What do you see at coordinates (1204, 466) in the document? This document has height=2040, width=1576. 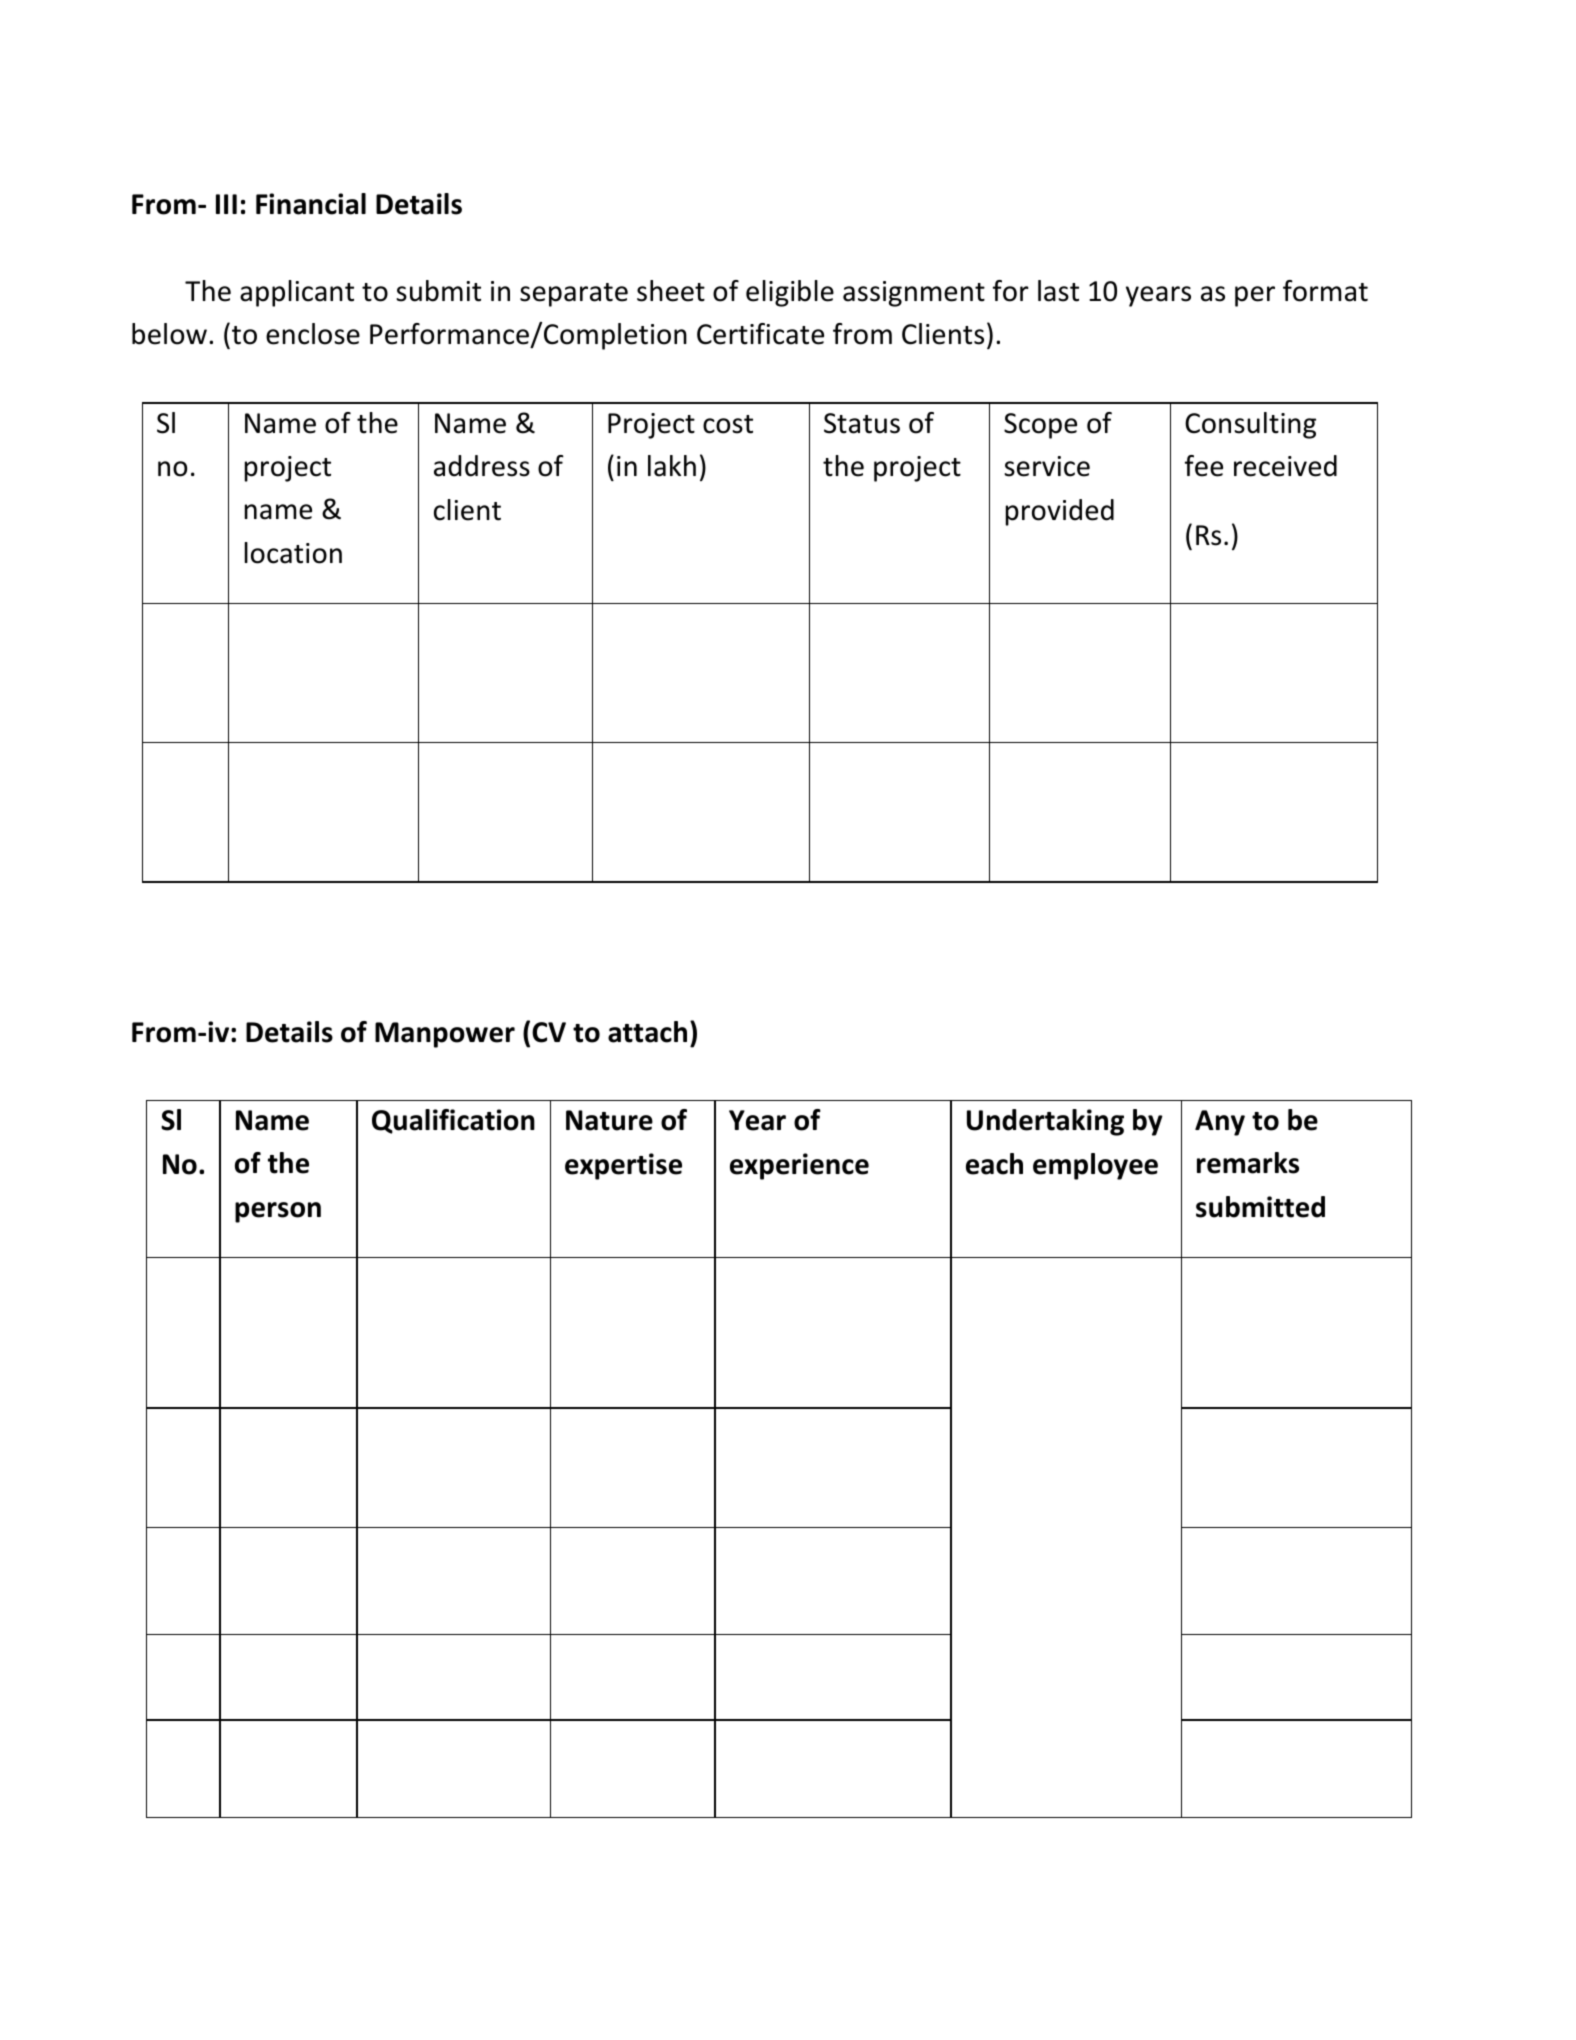 I see `fee` at bounding box center [1204, 466].
